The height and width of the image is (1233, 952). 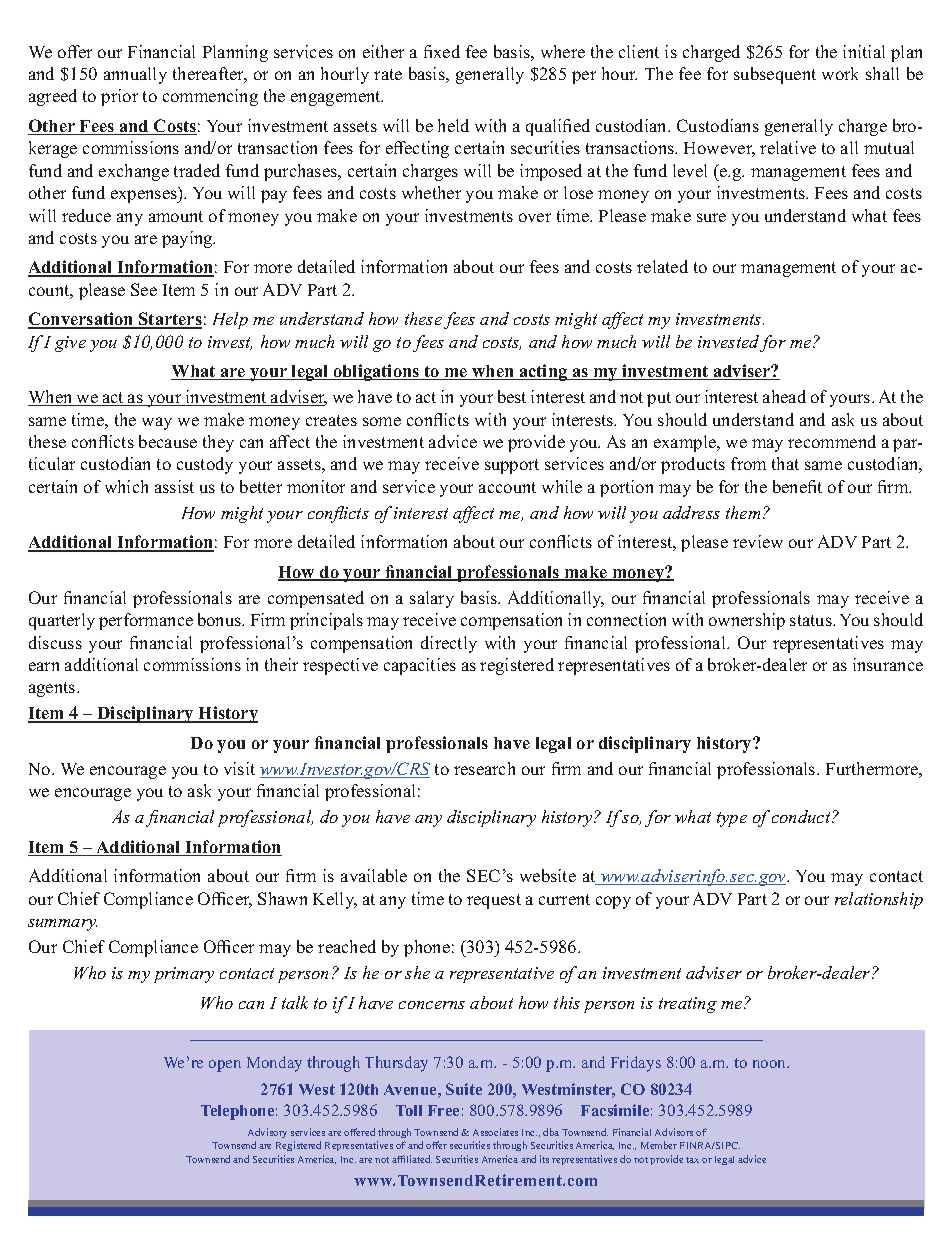 What do you see at coordinates (225, 1066) in the image?
I see `open` at bounding box center [225, 1066].
